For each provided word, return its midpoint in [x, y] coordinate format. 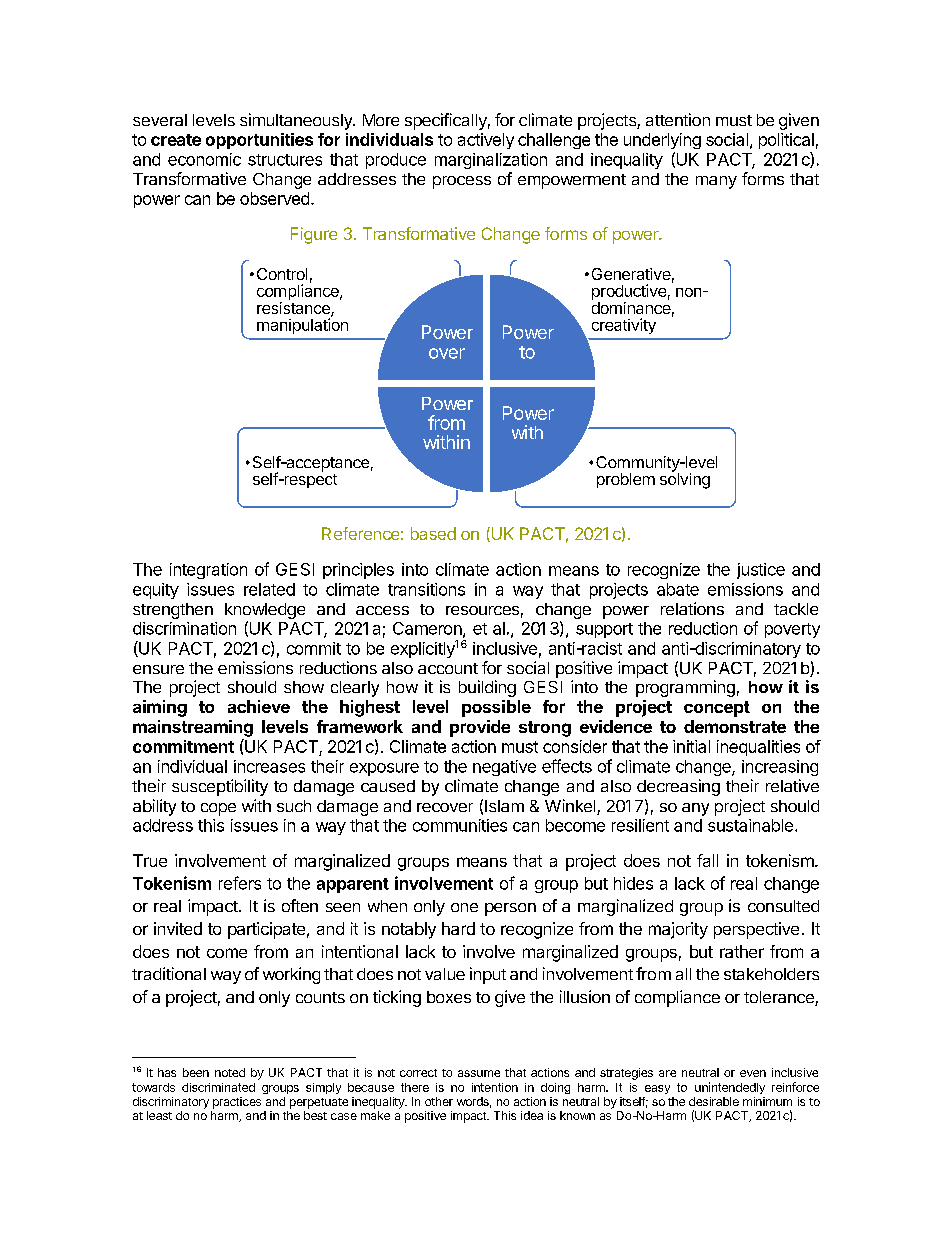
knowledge [265, 611]
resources [482, 610]
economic [204, 159]
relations [692, 608]
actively [486, 141]
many [716, 182]
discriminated [218, 1087]
